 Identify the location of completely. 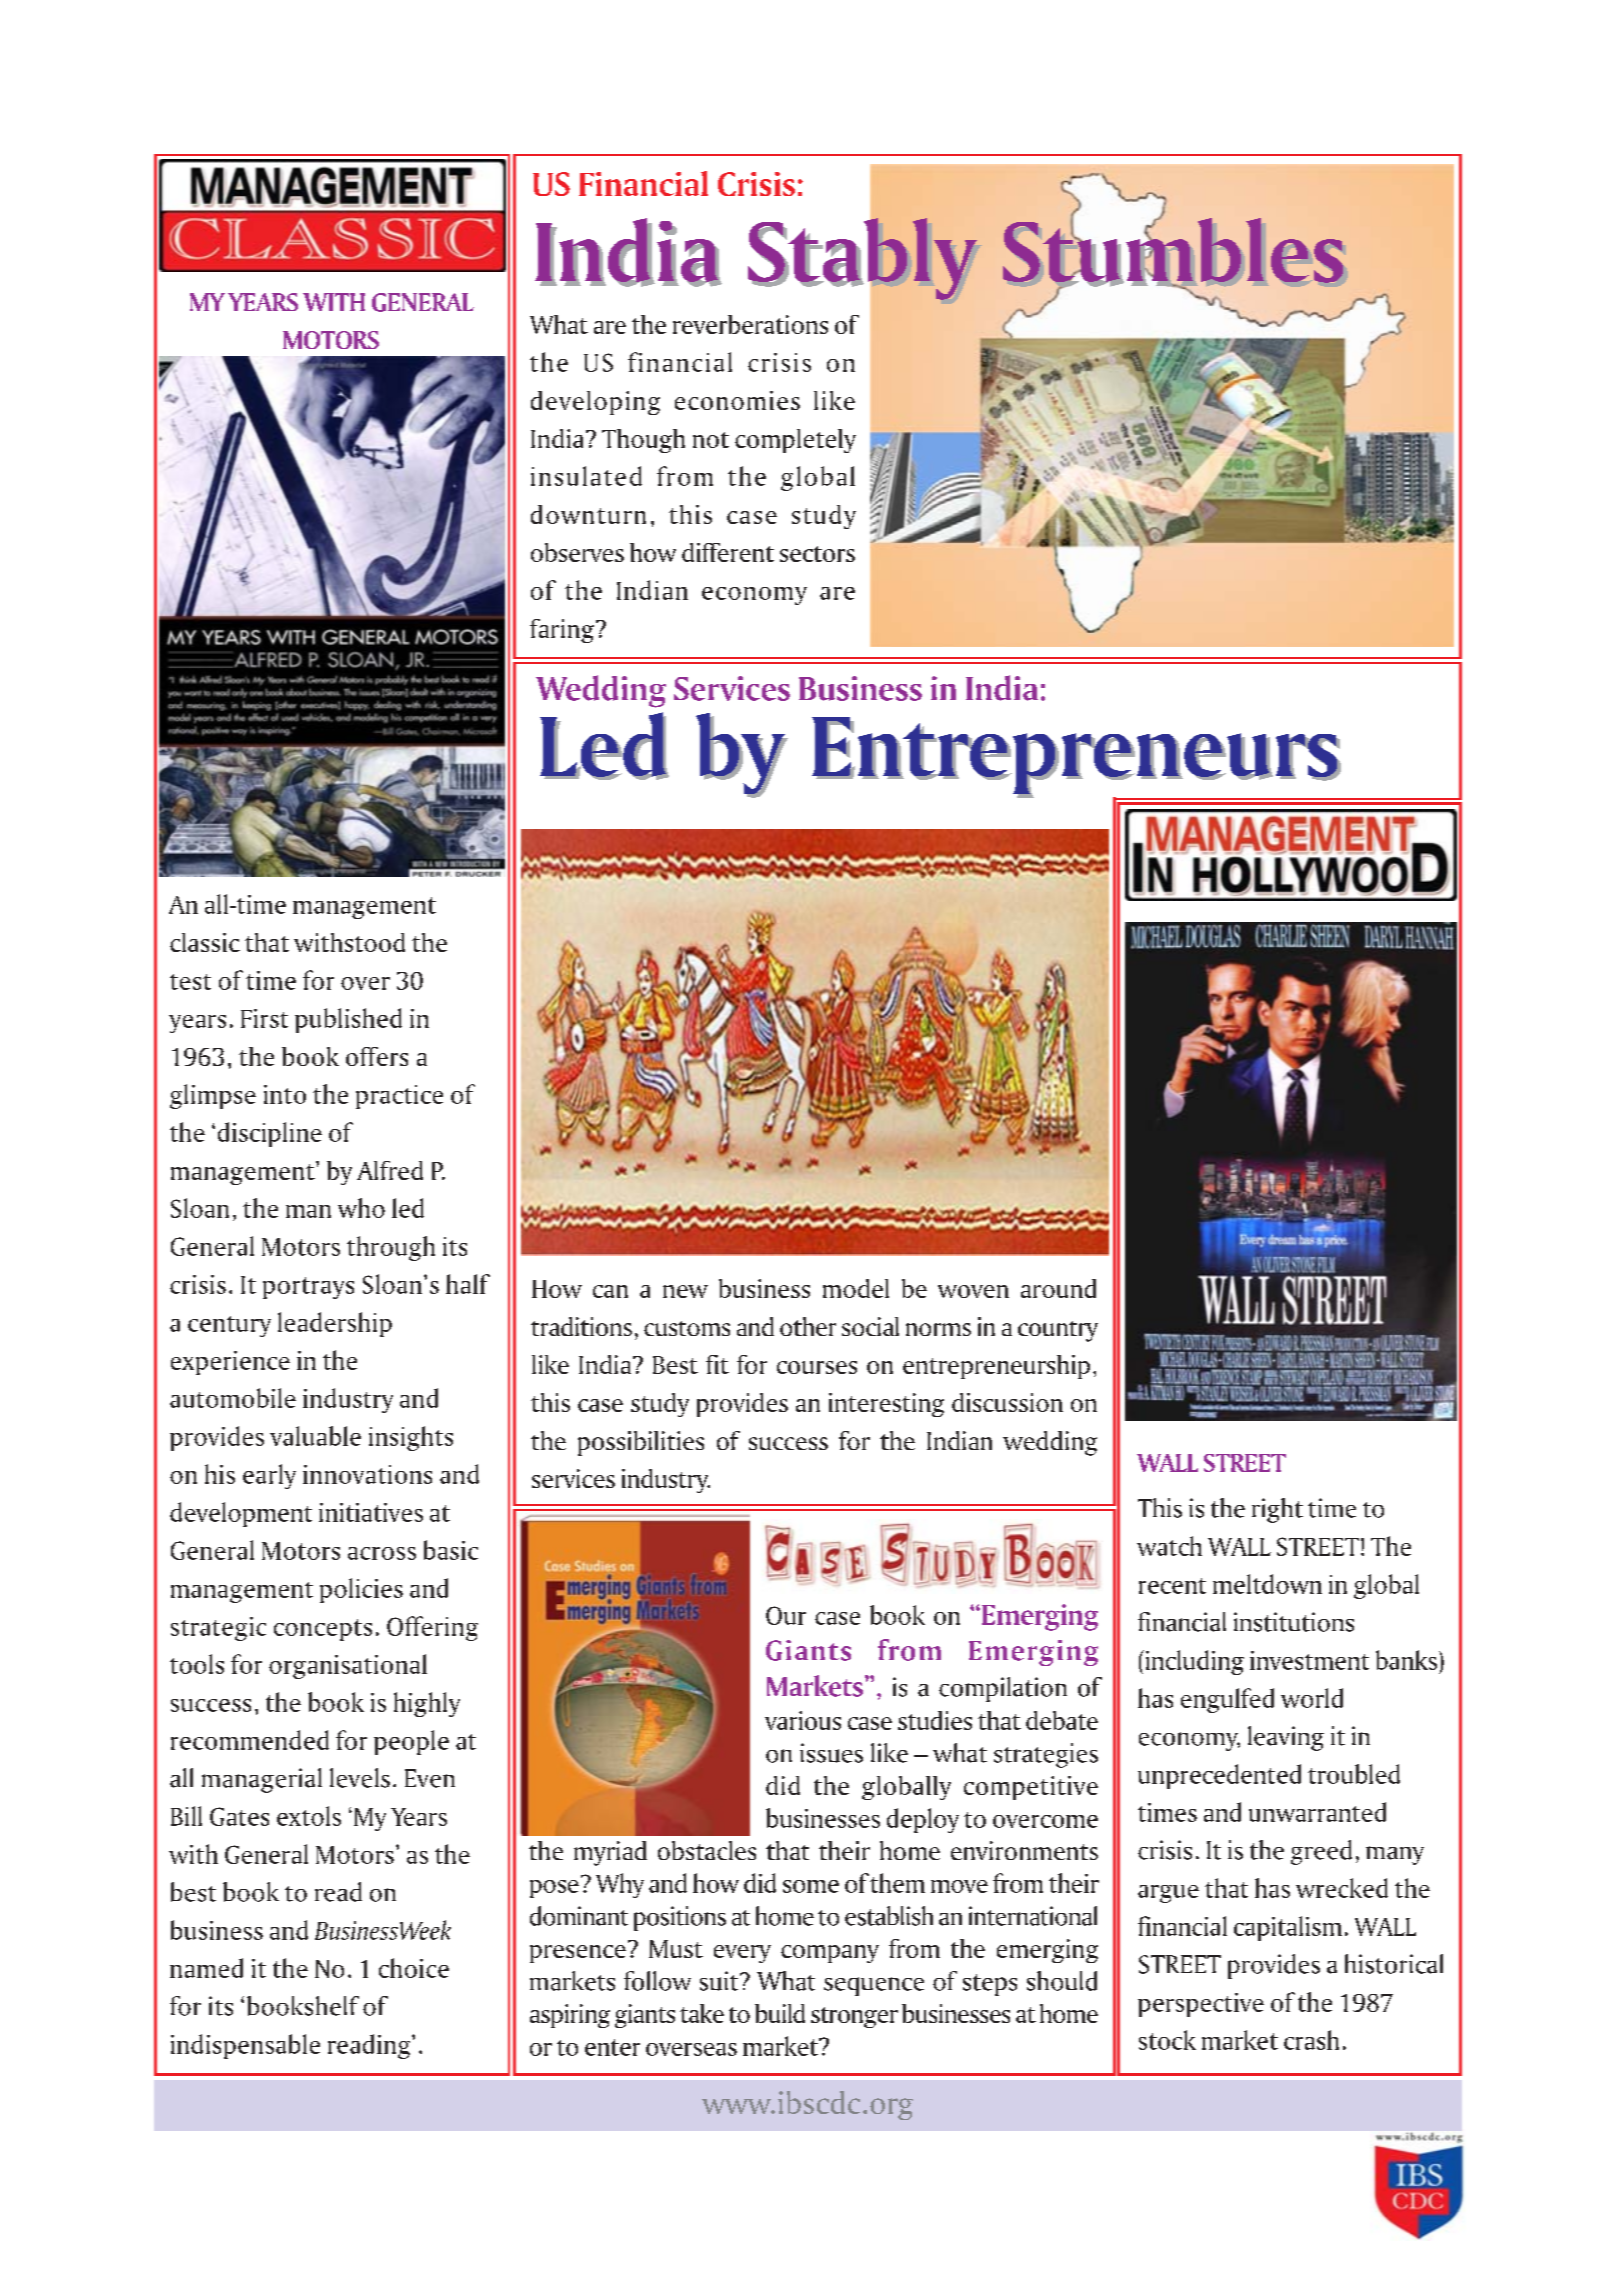
(795, 441).
